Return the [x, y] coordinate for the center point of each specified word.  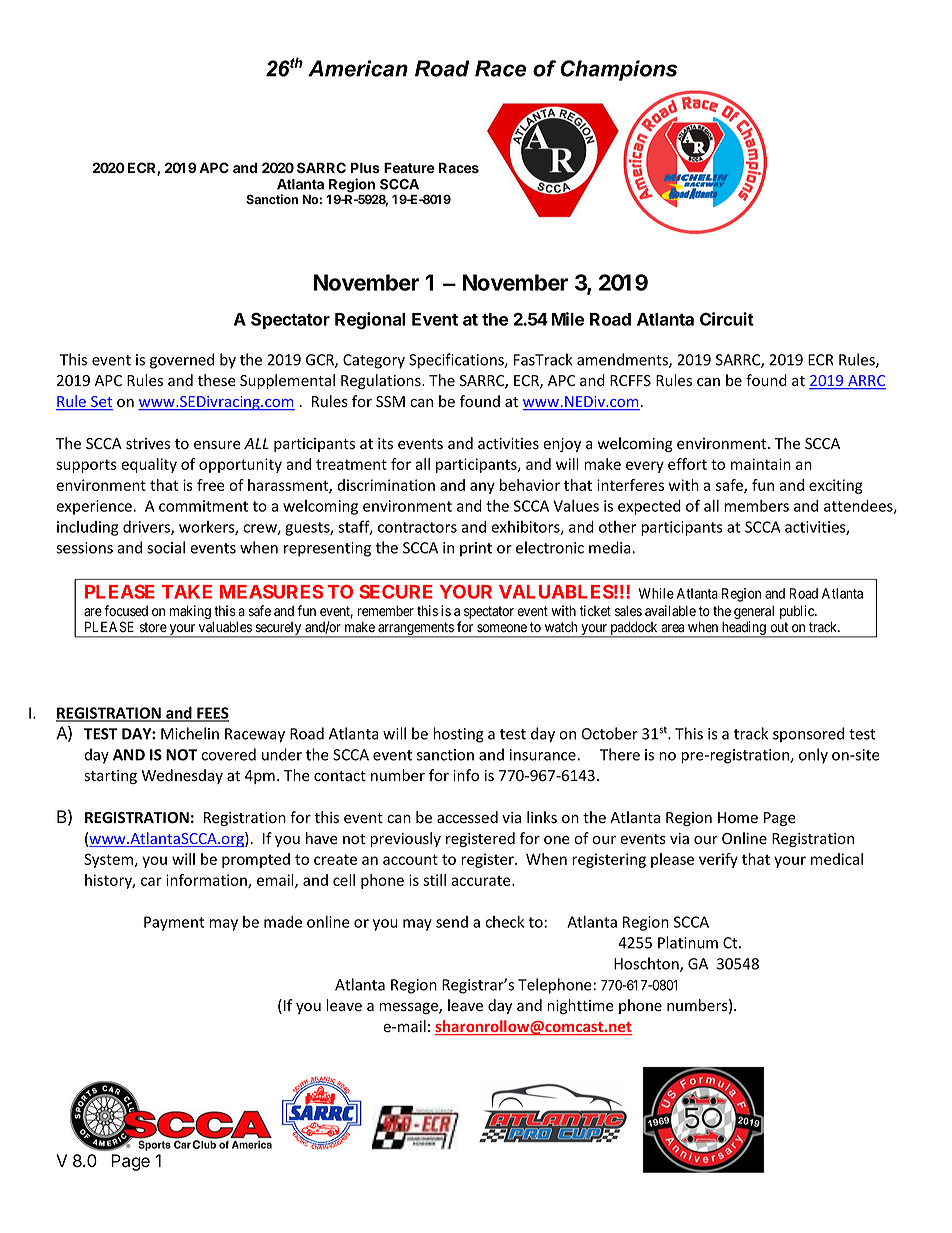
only [813, 756]
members [756, 506]
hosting [458, 735]
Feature [409, 167]
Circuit [727, 319]
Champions [618, 70]
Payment [174, 923]
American [358, 68]
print [476, 549]
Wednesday [182, 776]
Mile [568, 319]
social [166, 547]
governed [182, 361]
